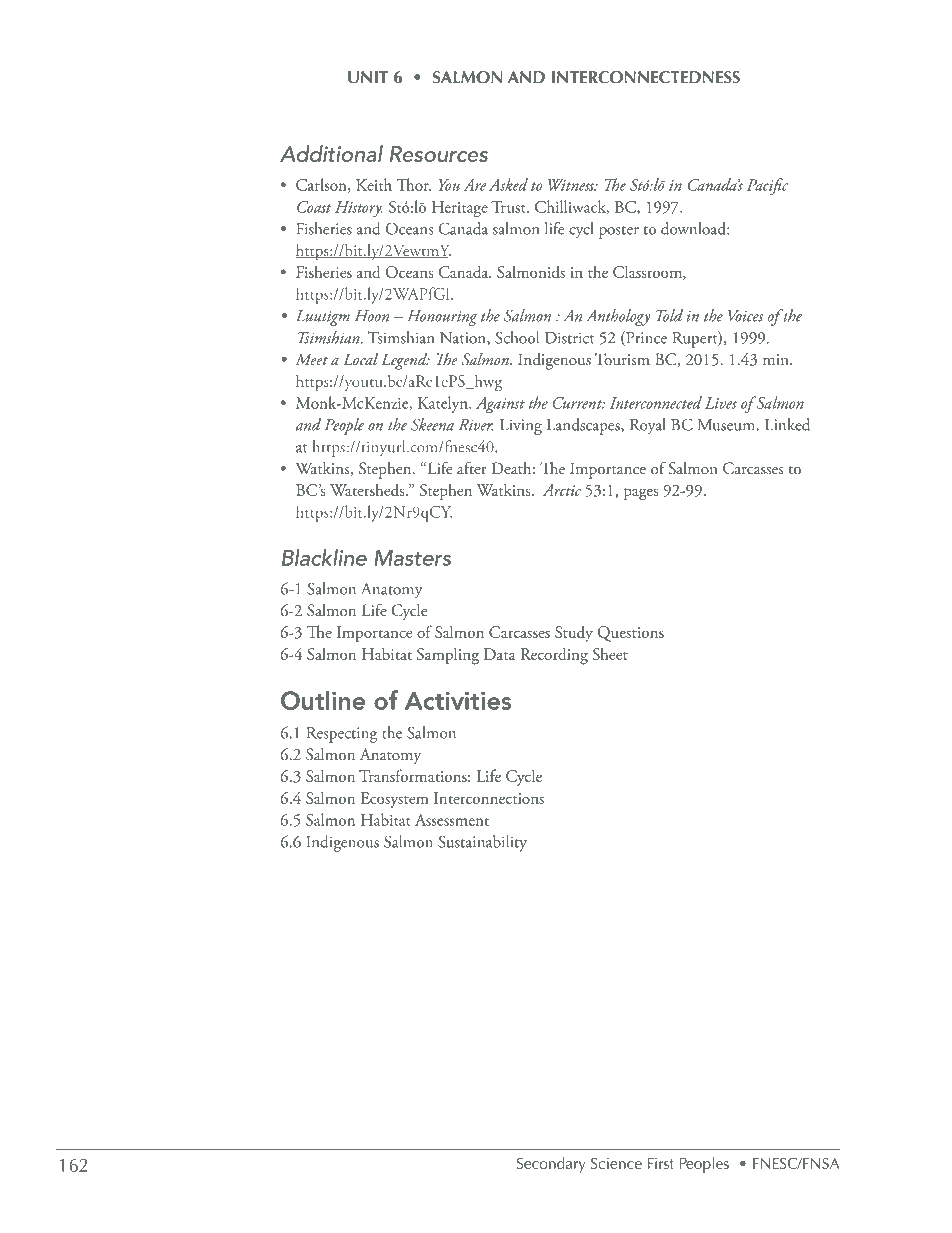  What do you see at coordinates (616, 1163) in the screenshot?
I see `Science` at bounding box center [616, 1163].
